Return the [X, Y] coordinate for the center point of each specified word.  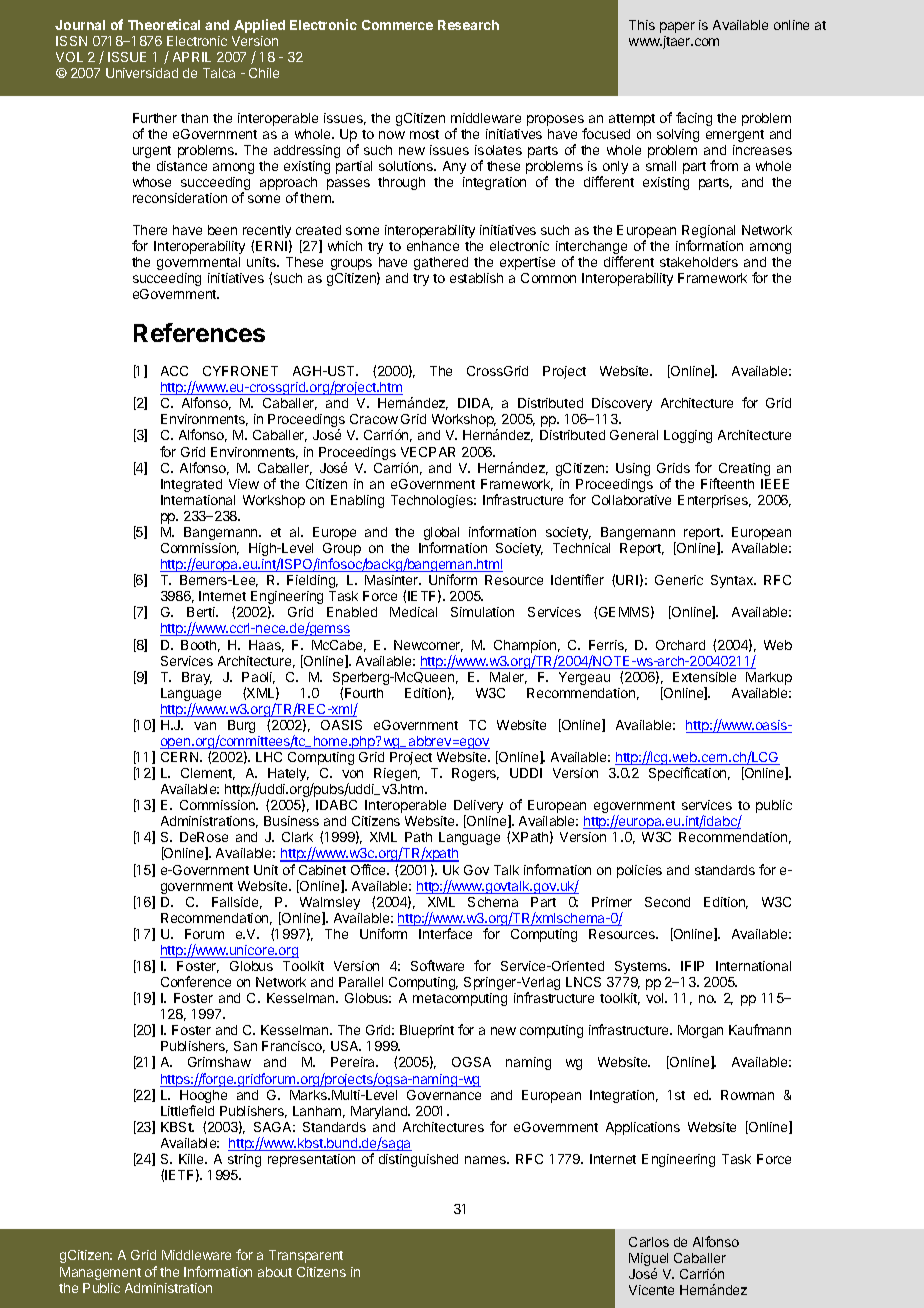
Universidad [142, 73]
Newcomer [428, 646]
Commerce [397, 25]
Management [100, 1273]
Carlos [649, 1242]
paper [677, 27]
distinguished [418, 1160]
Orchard [680, 645]
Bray [197, 678]
